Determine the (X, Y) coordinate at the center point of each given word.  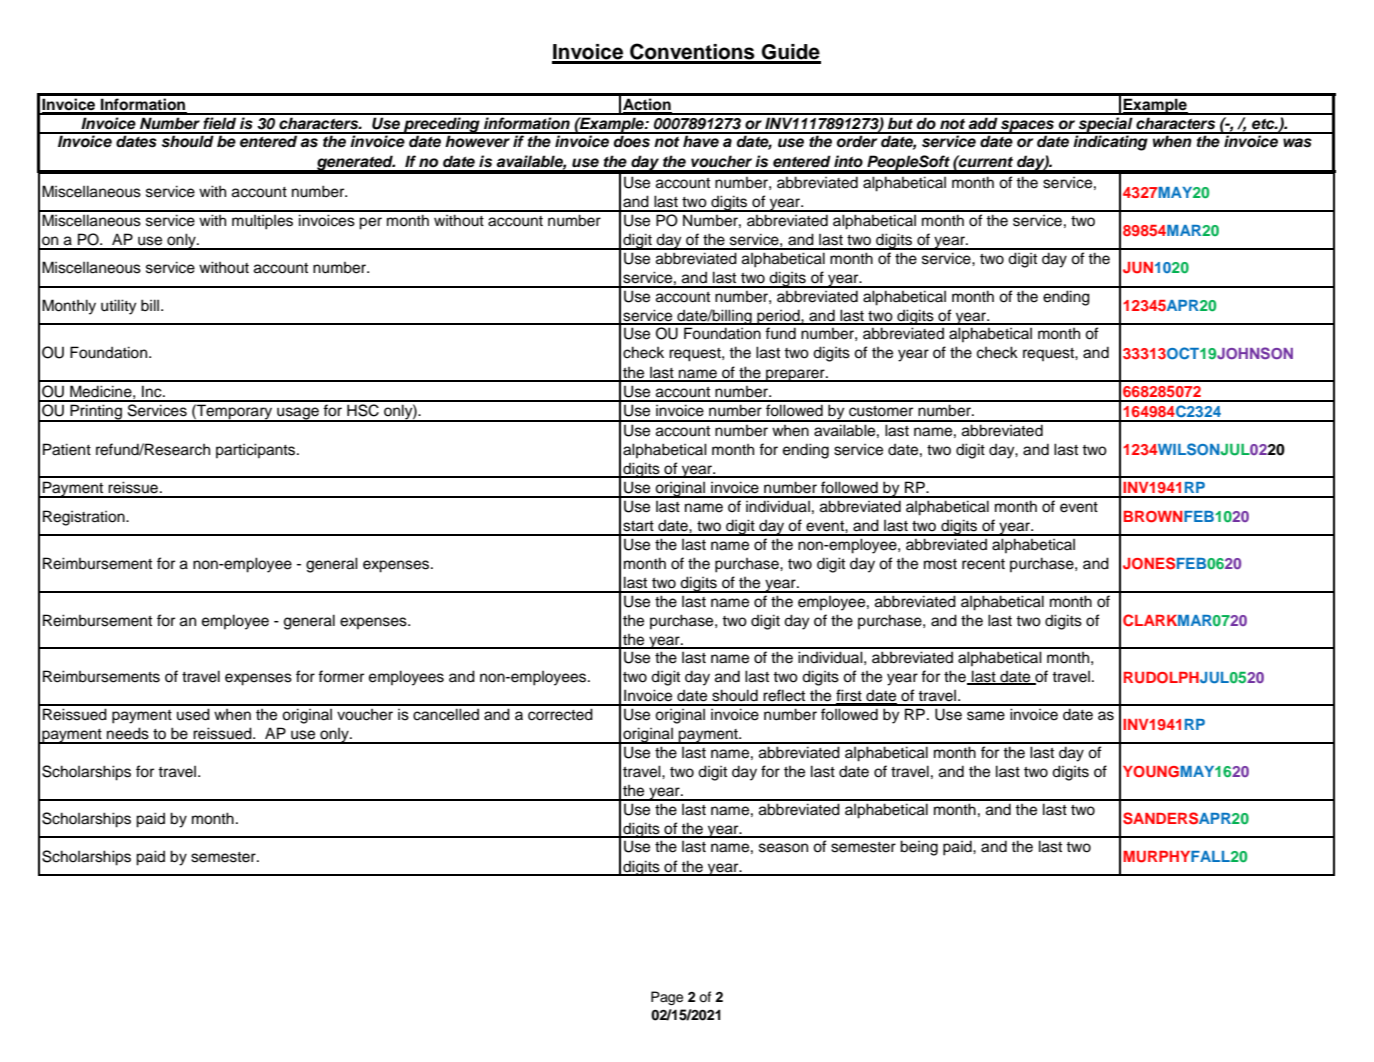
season (783, 848)
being (919, 848)
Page (667, 998)
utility (118, 307)
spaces (1027, 127)
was (1297, 143)
